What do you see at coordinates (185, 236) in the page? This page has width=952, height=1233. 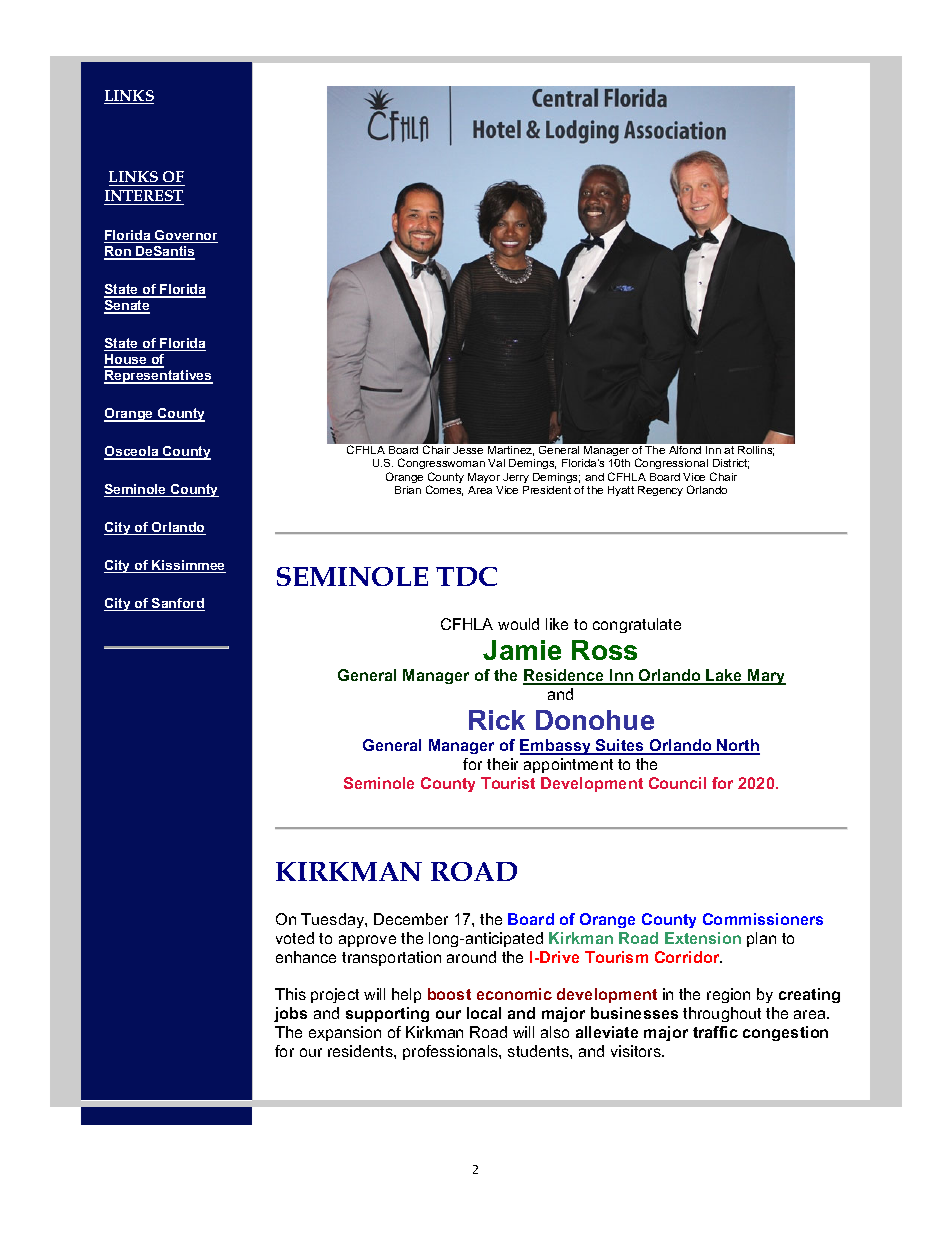 I see `Governor` at bounding box center [185, 236].
